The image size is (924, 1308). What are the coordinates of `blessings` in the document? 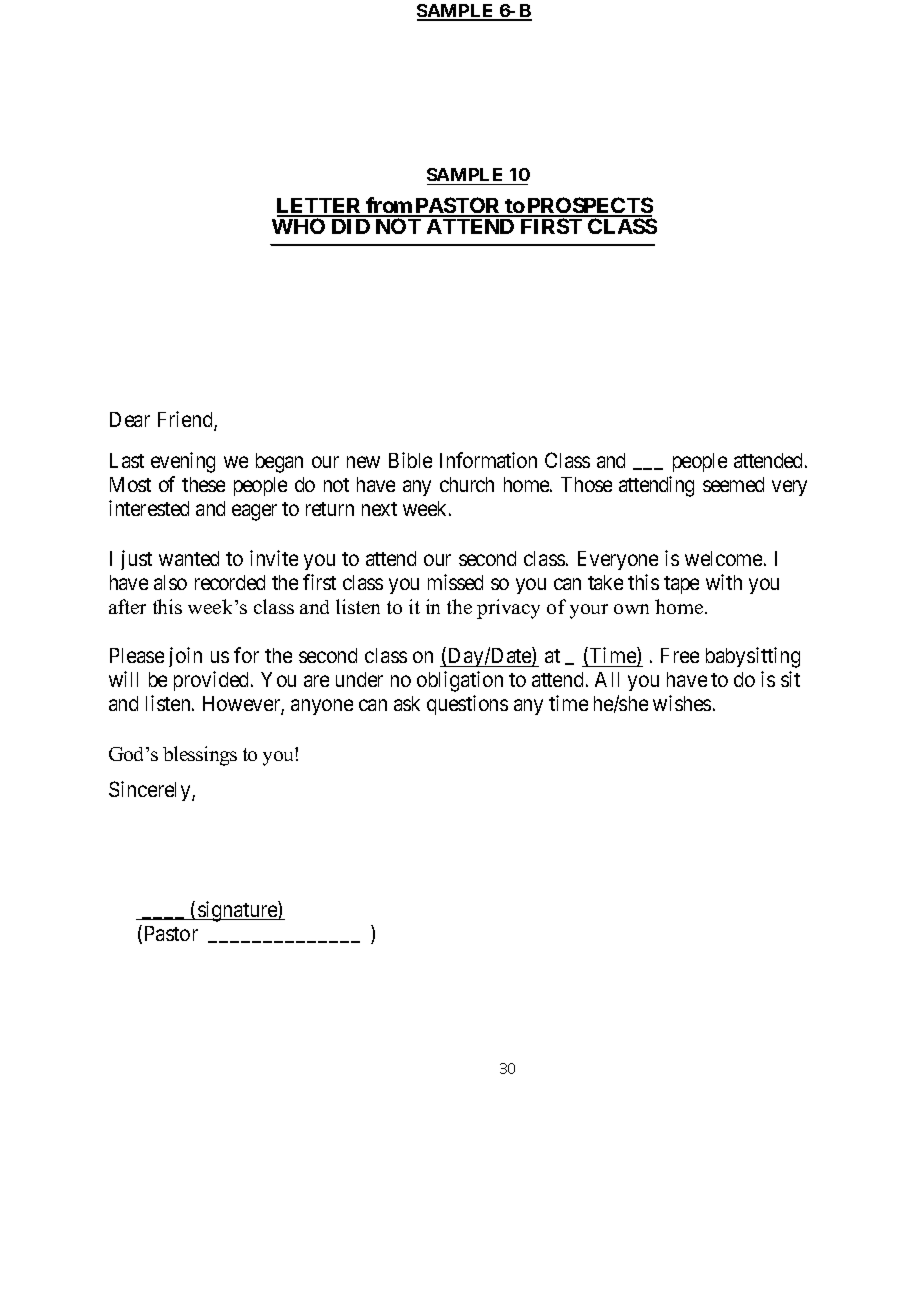 It's located at (200, 756).
